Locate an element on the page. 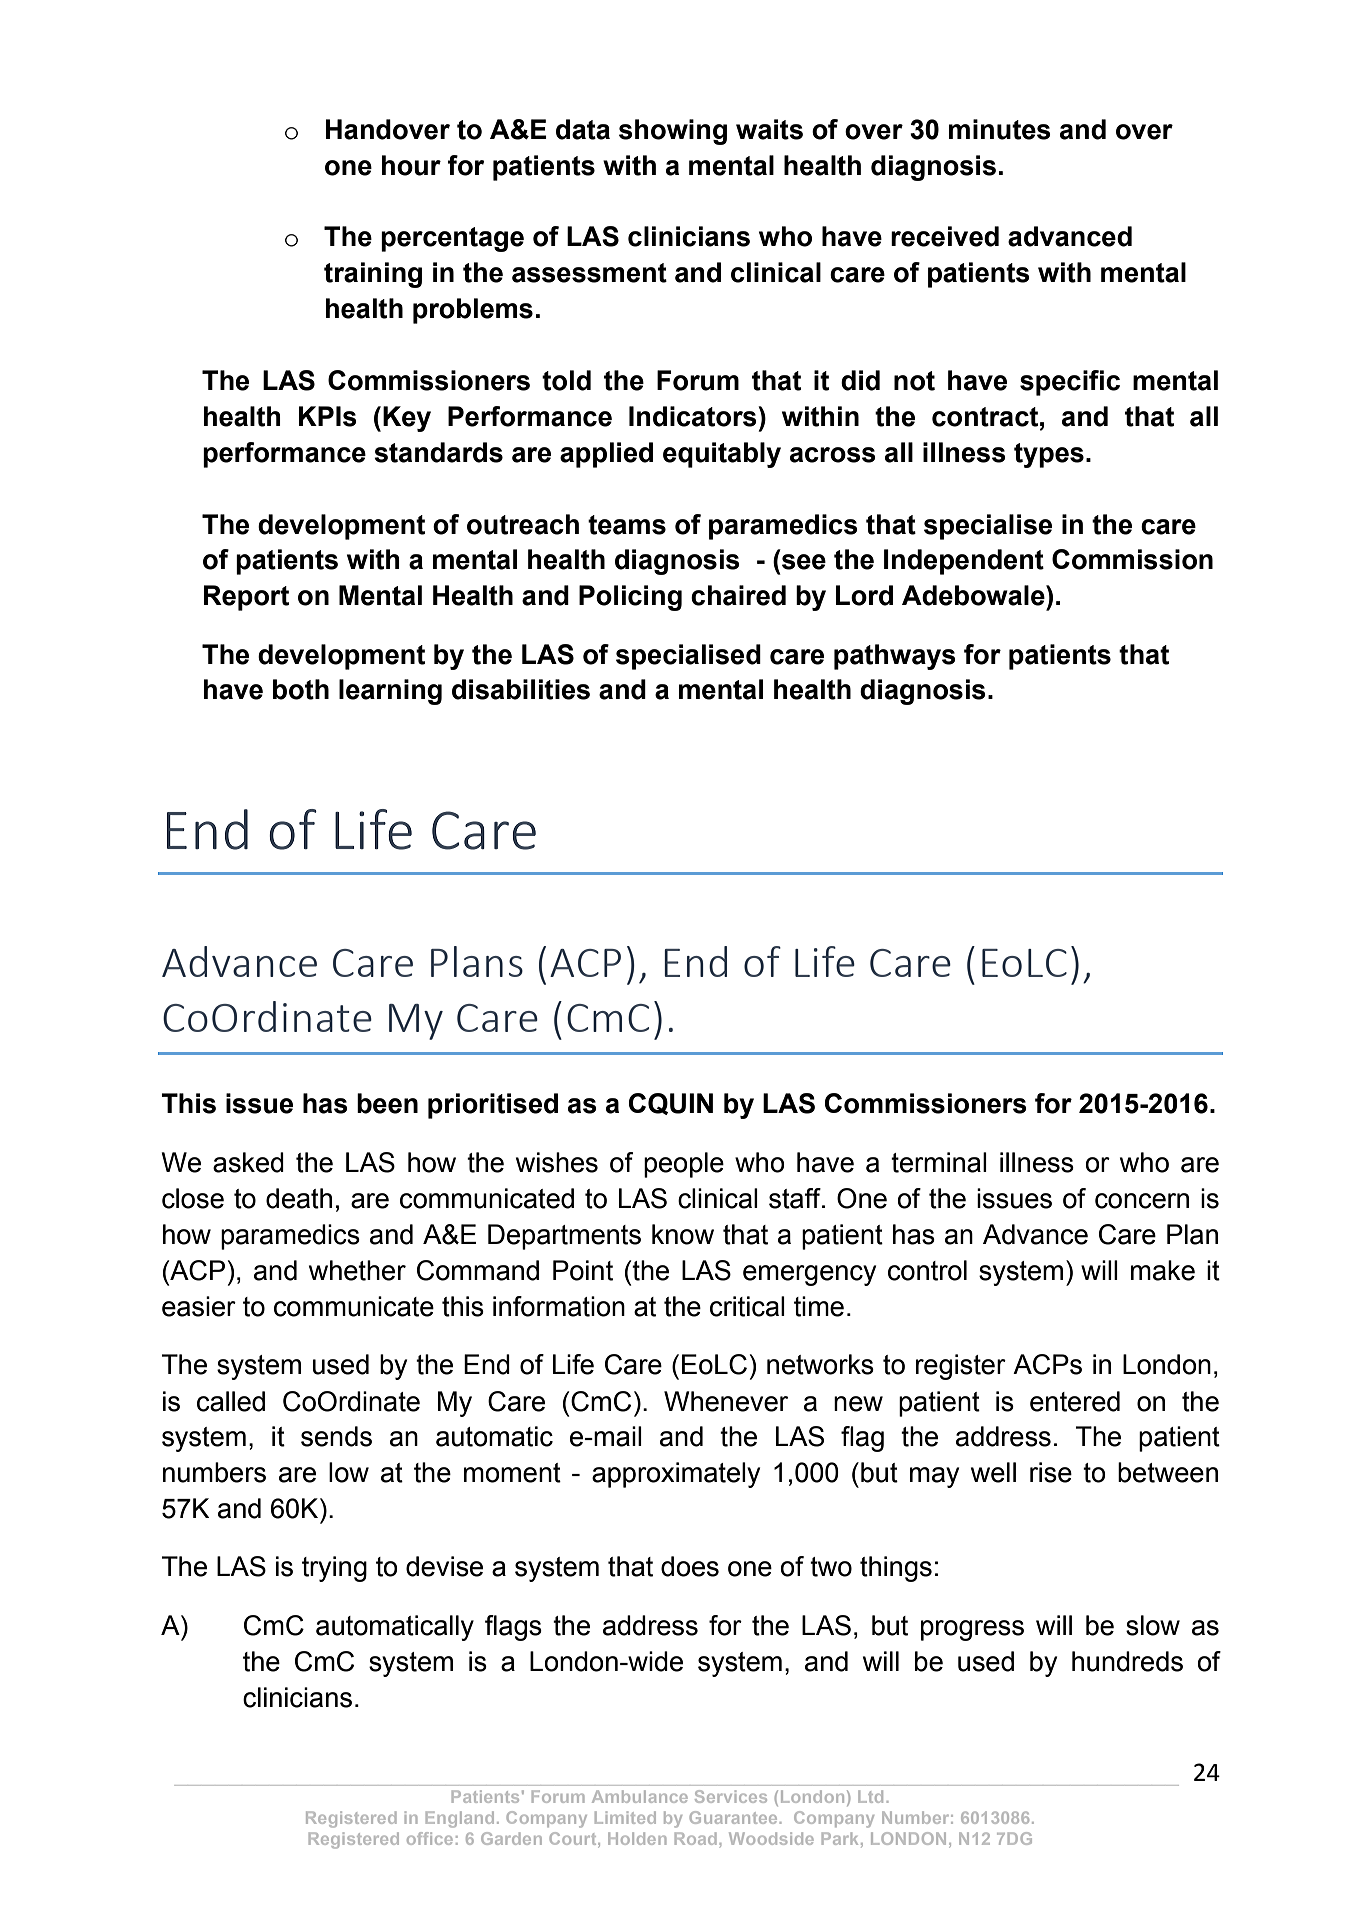 This page has height=1905, width=1347. entered is located at coordinates (1075, 1401).
